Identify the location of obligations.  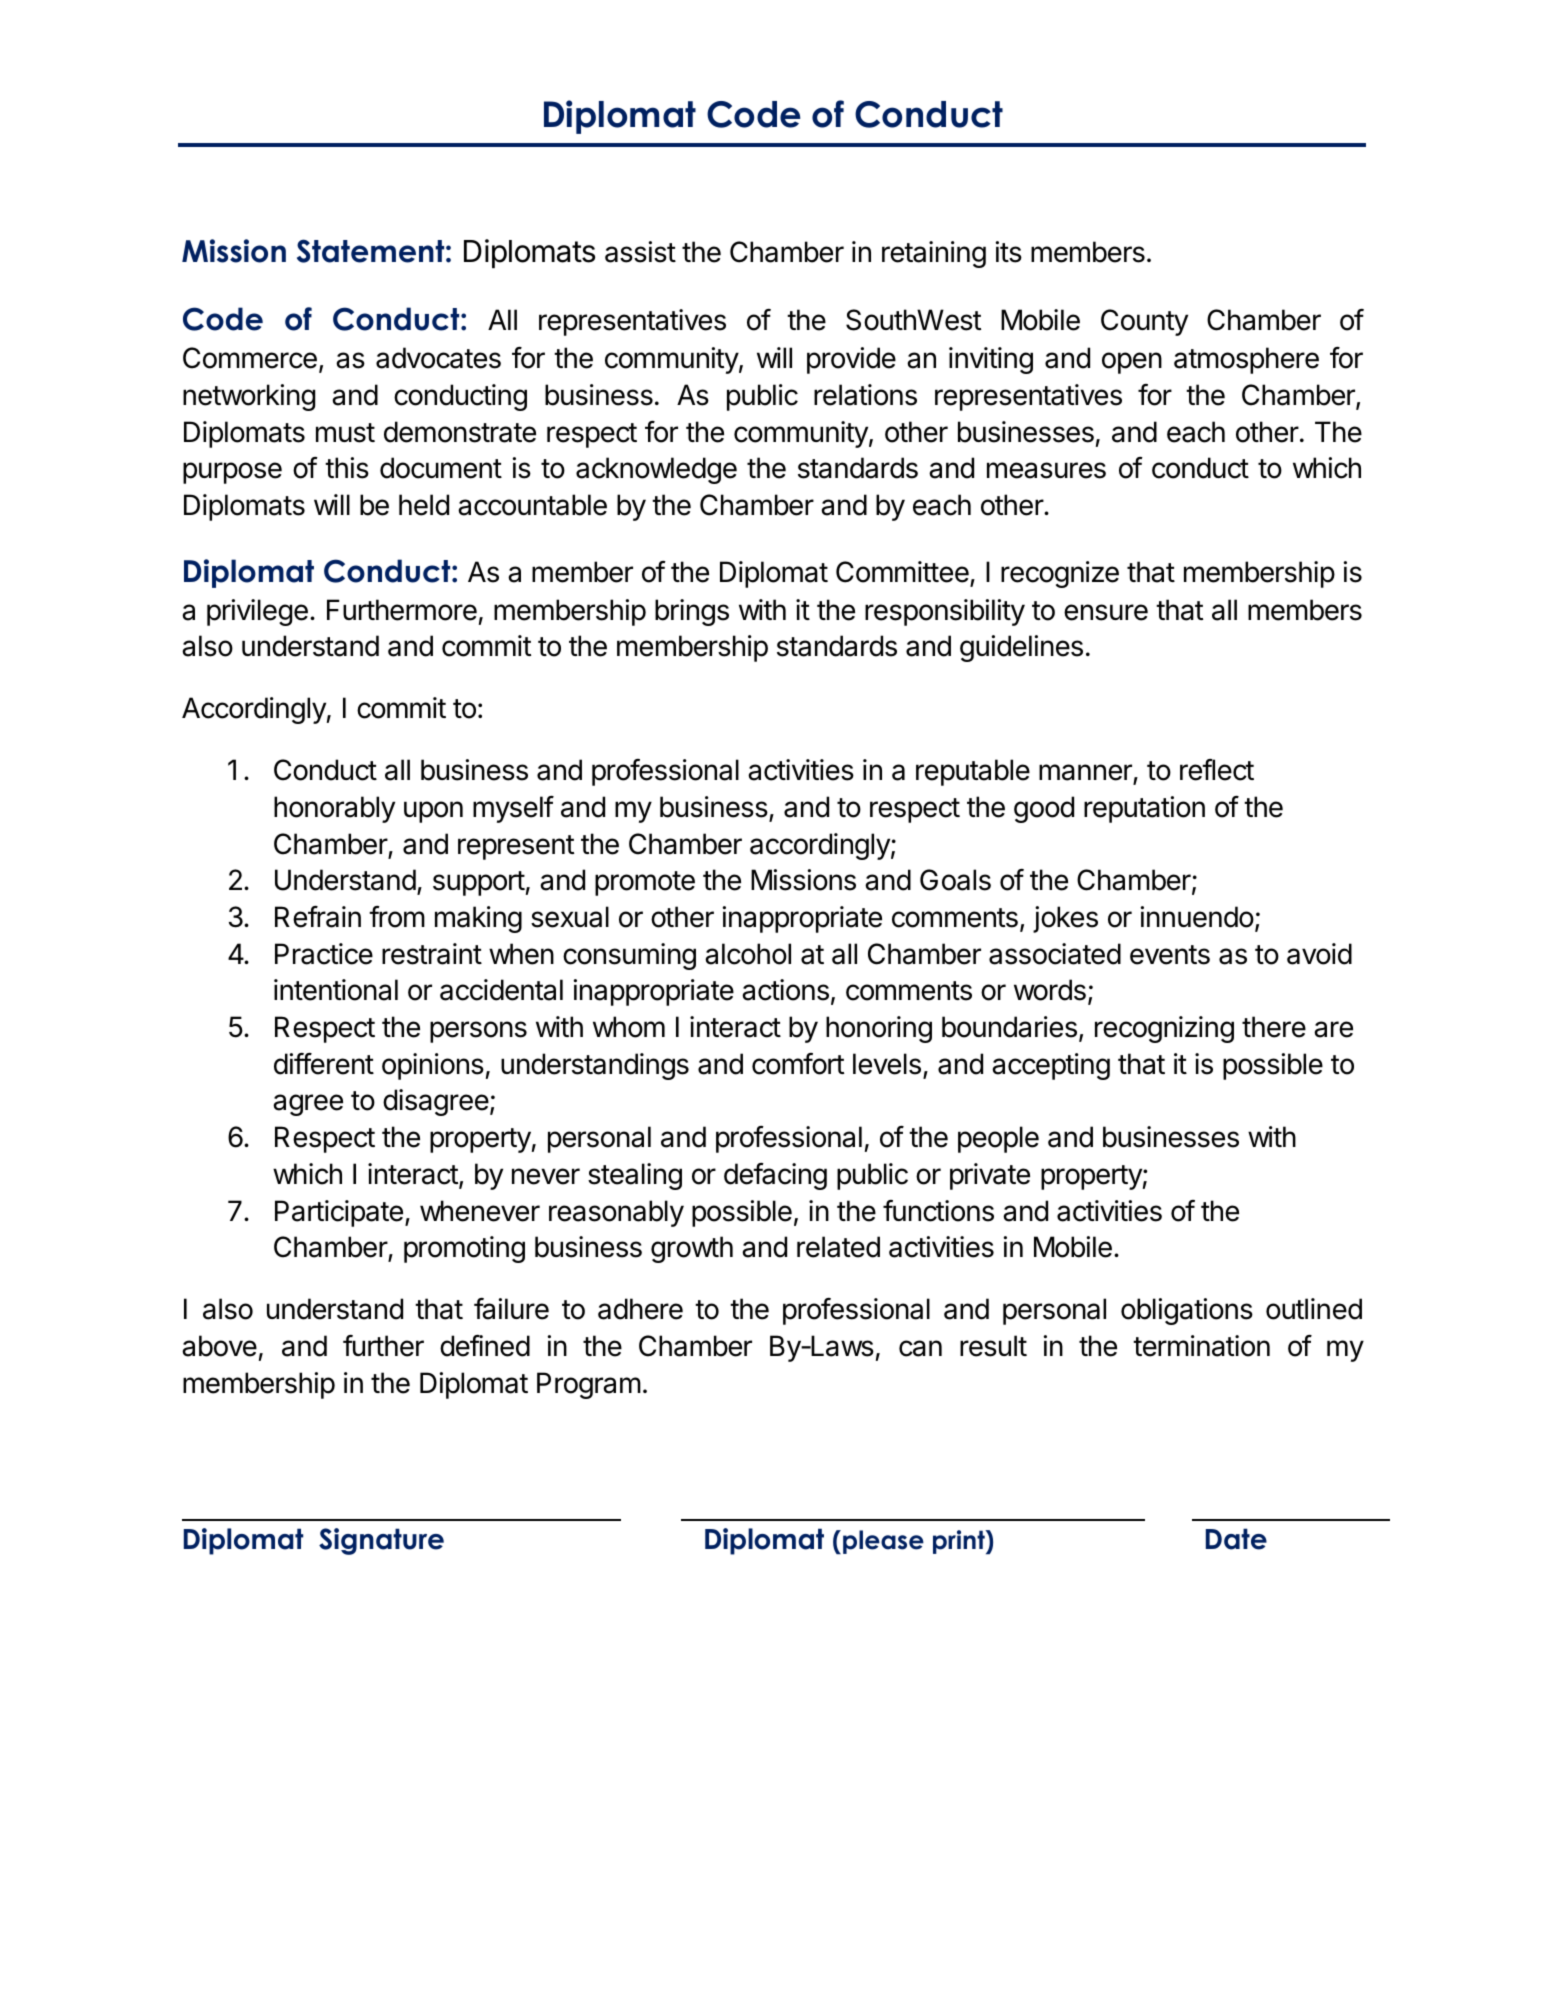
(1187, 1311).
